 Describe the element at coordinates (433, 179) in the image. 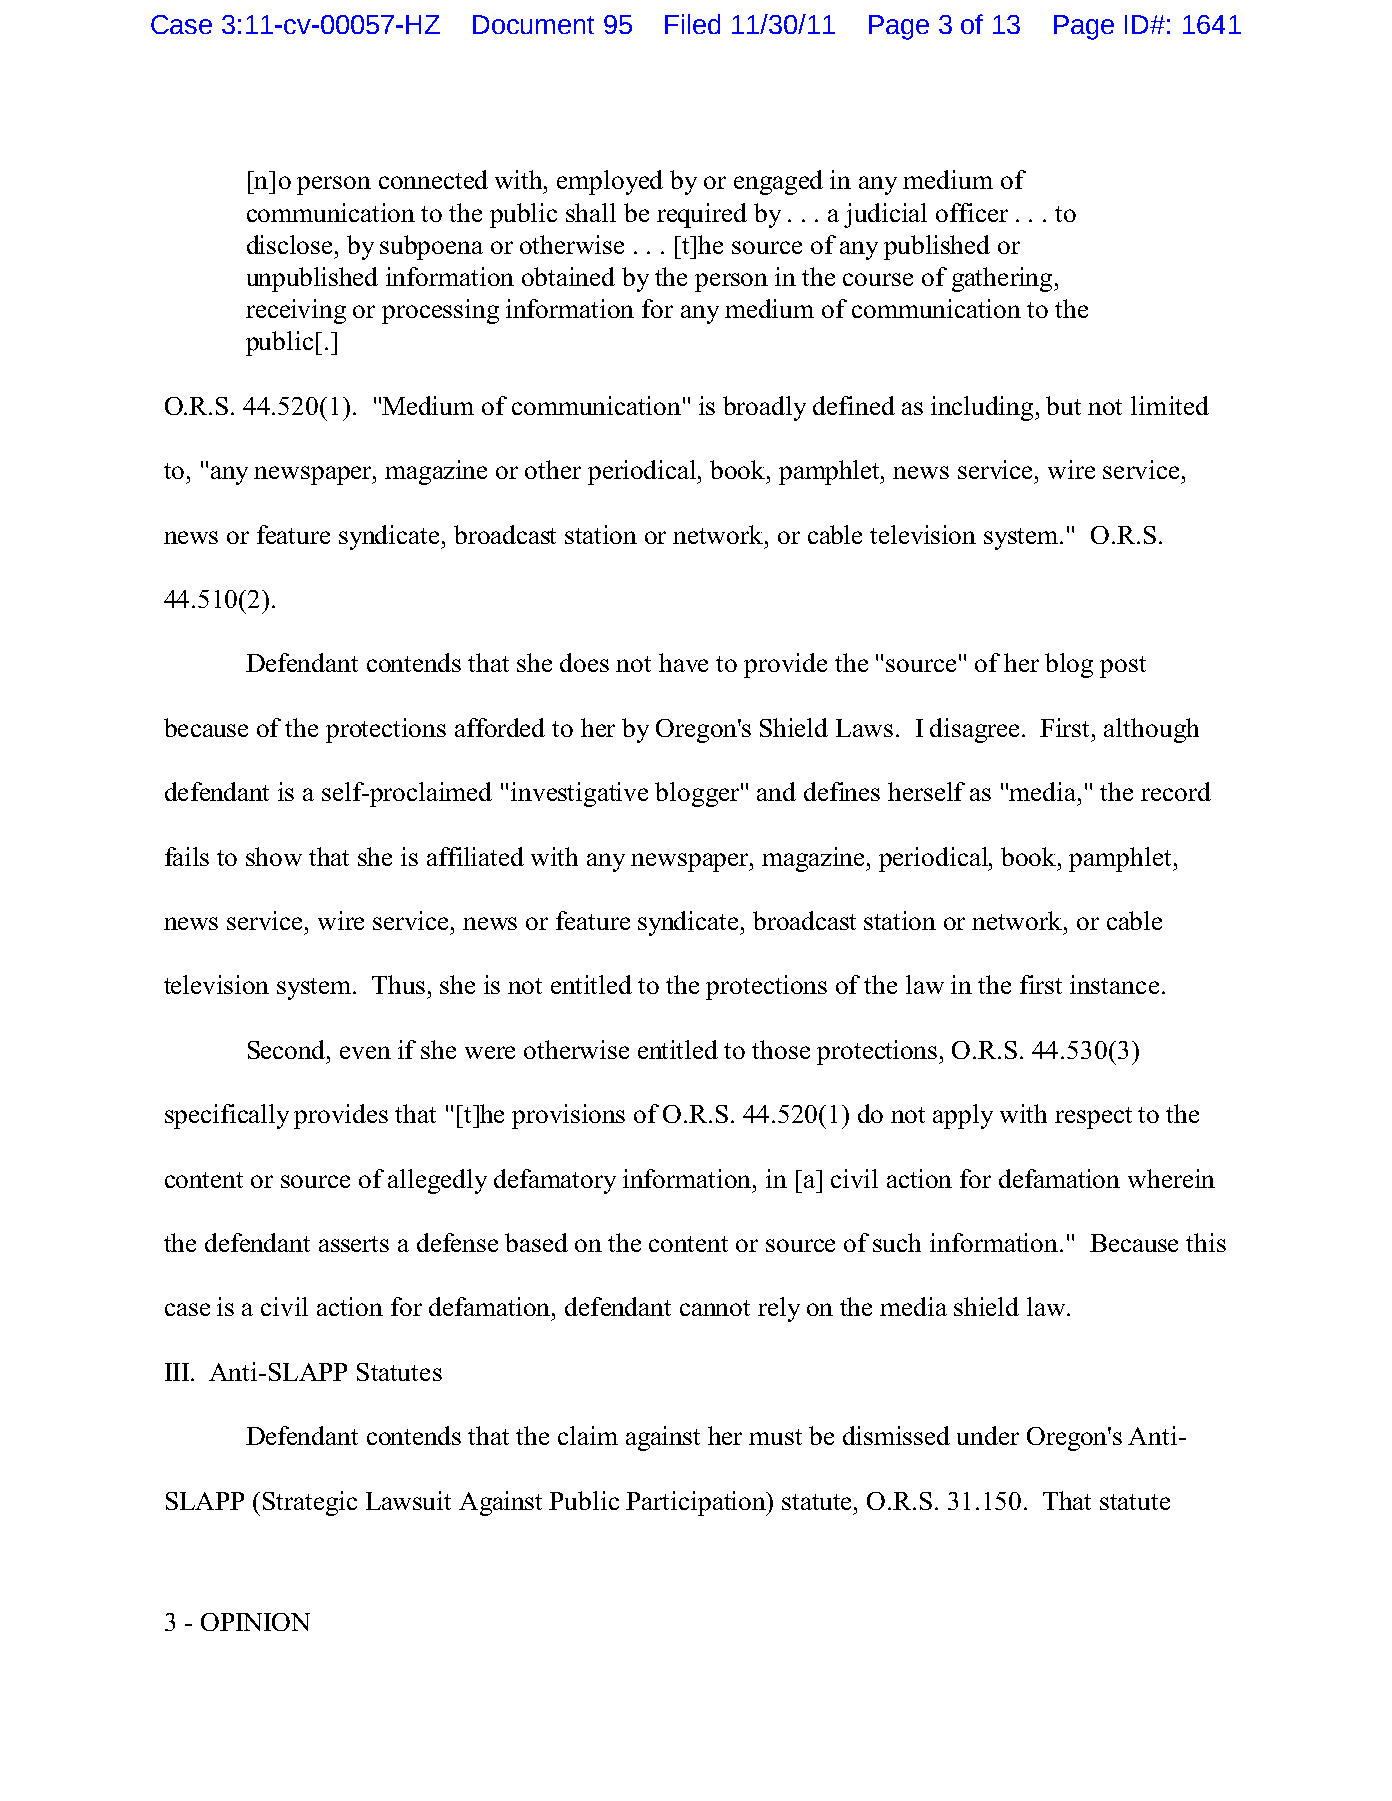

I see `connected` at that location.
